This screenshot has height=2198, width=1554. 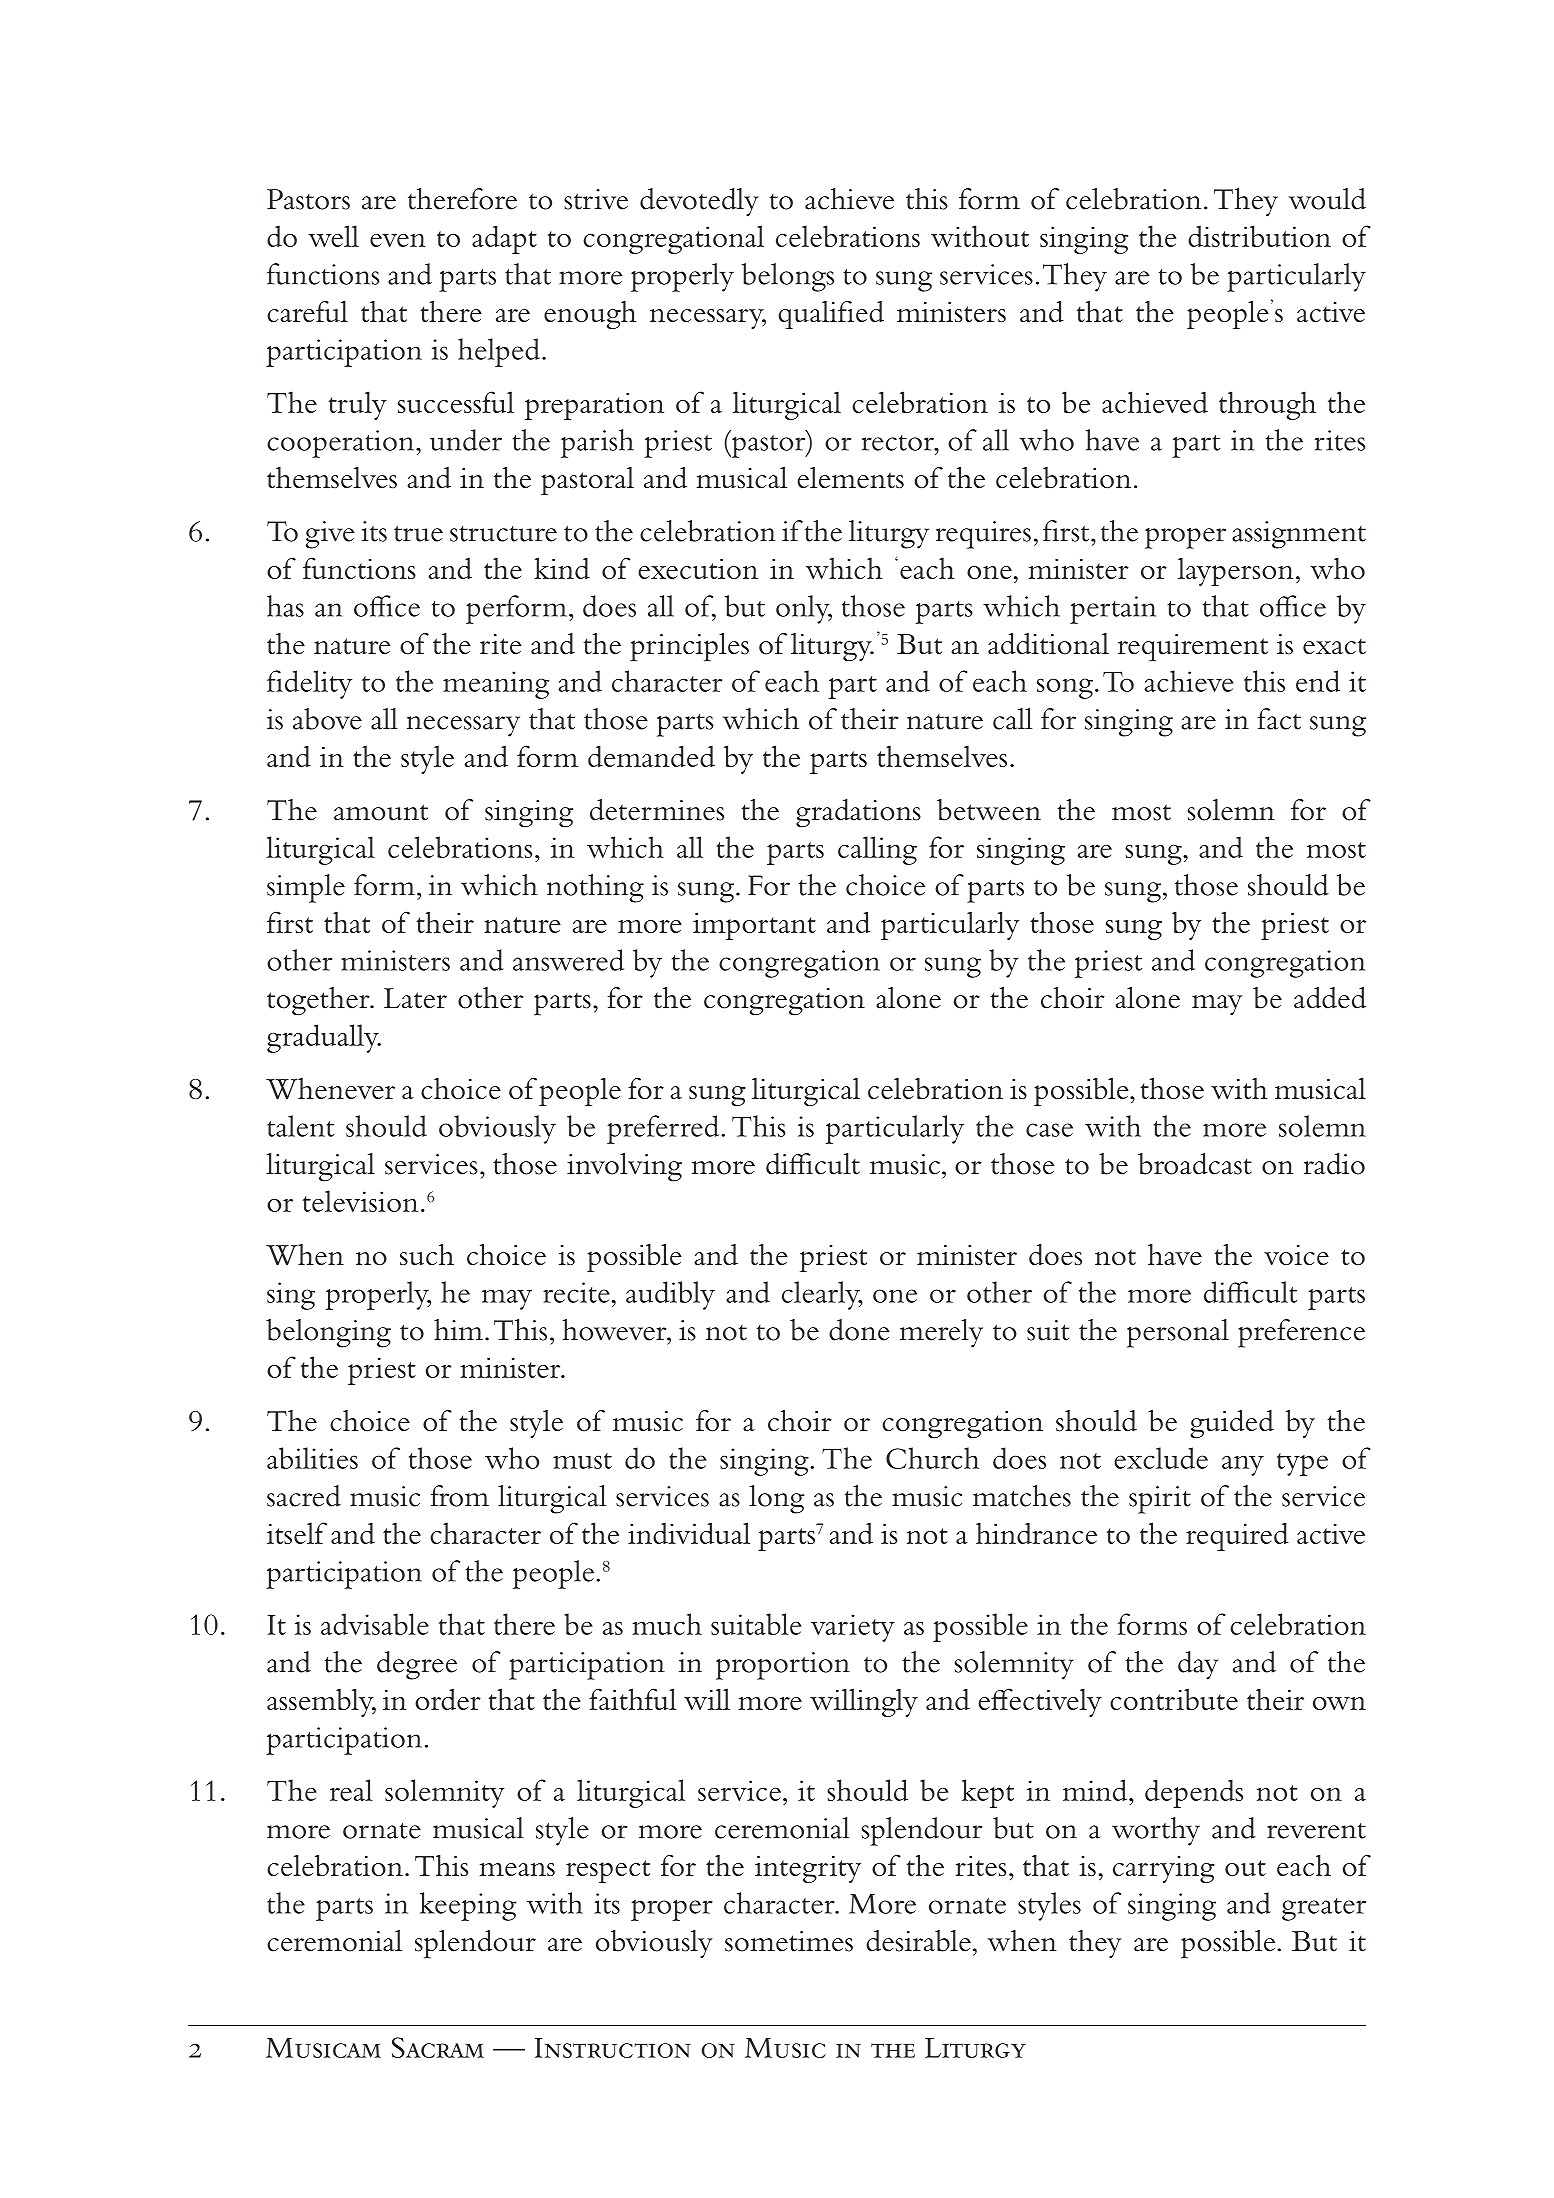 What do you see at coordinates (831, 314) in the screenshot?
I see `qualified` at bounding box center [831, 314].
